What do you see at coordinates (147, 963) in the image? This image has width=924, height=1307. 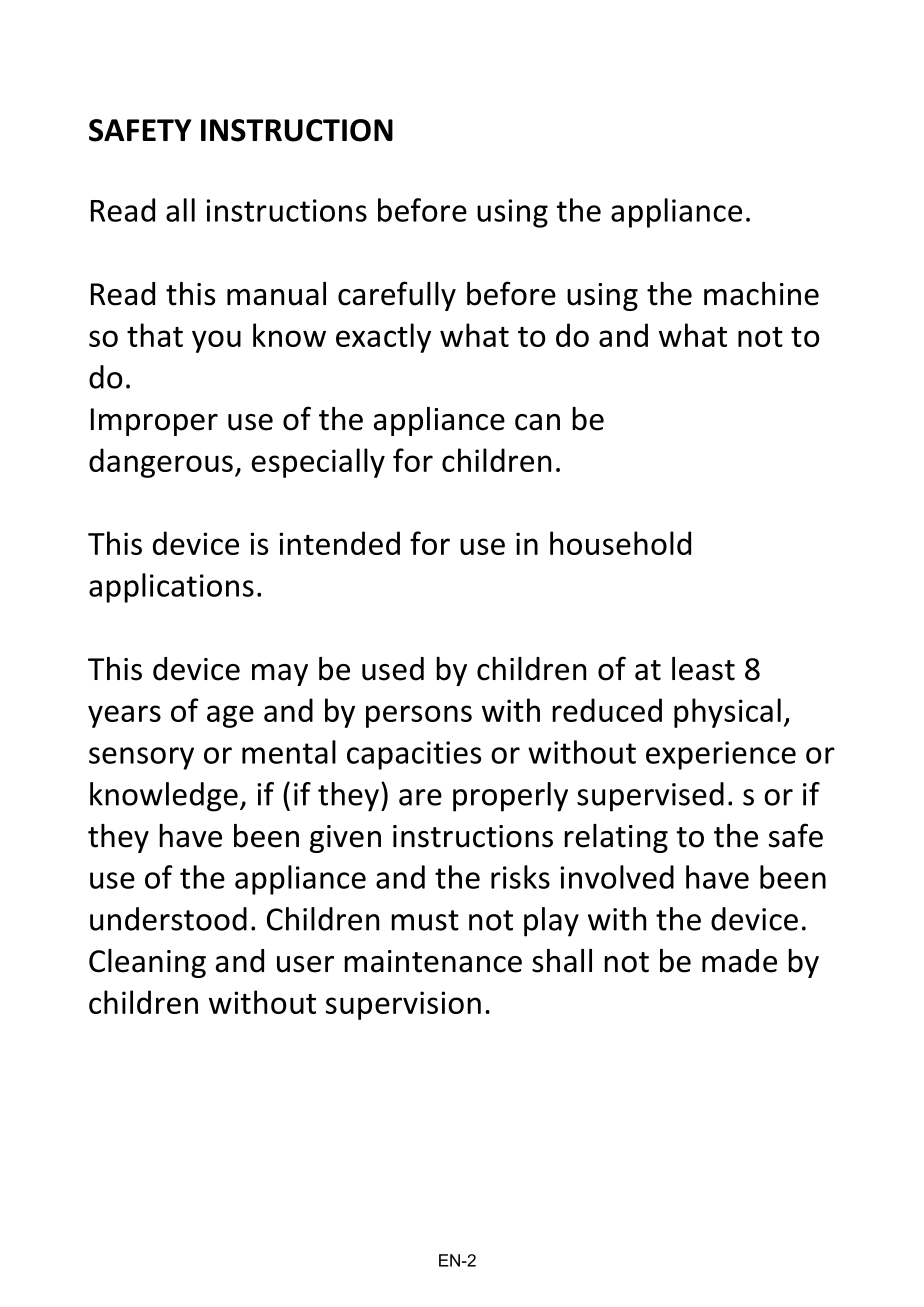 I see `Cleaning` at bounding box center [147, 963].
